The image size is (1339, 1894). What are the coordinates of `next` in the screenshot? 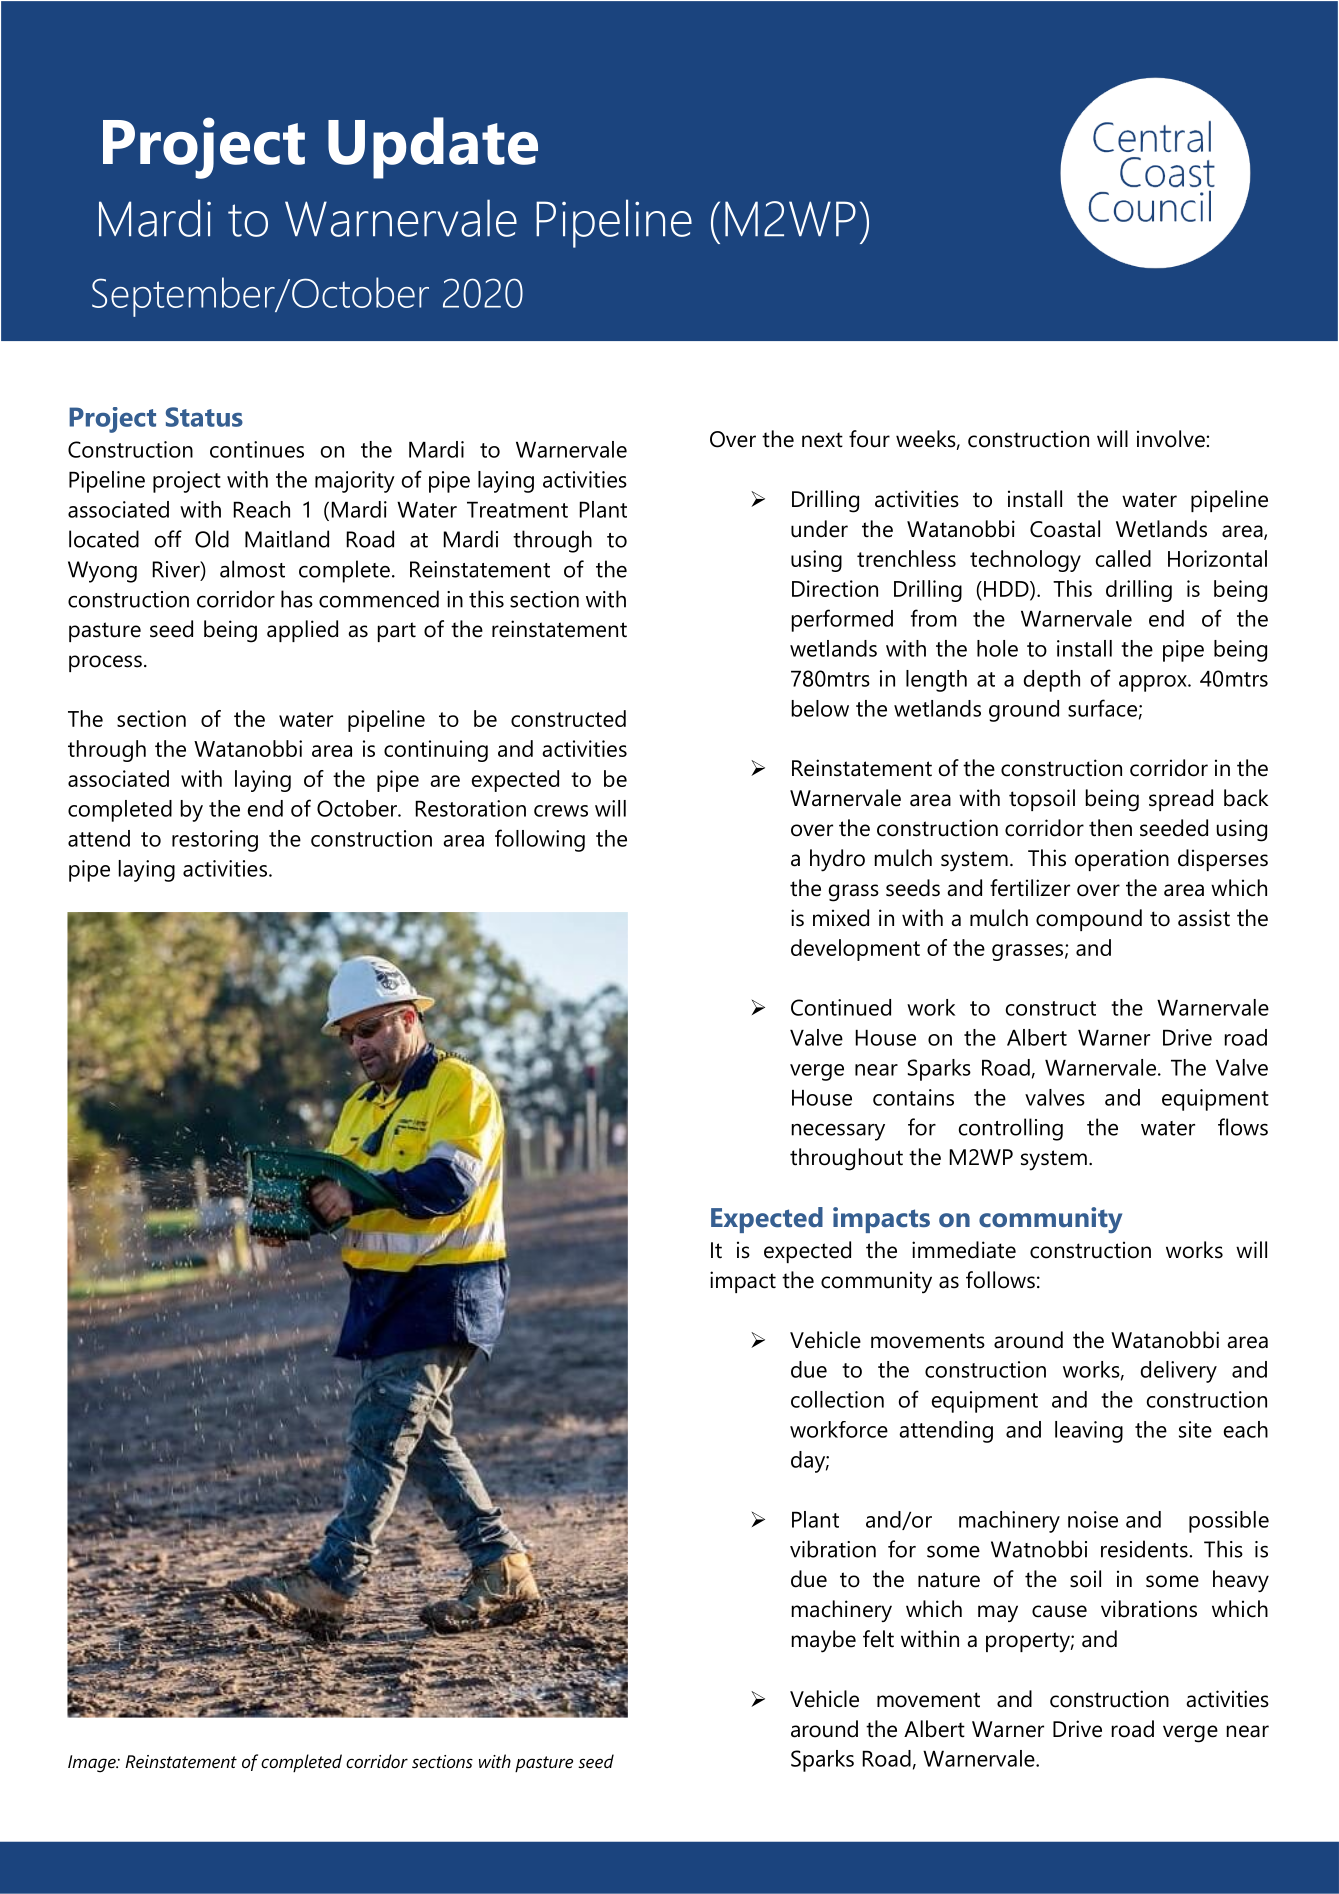 It's located at (822, 440).
